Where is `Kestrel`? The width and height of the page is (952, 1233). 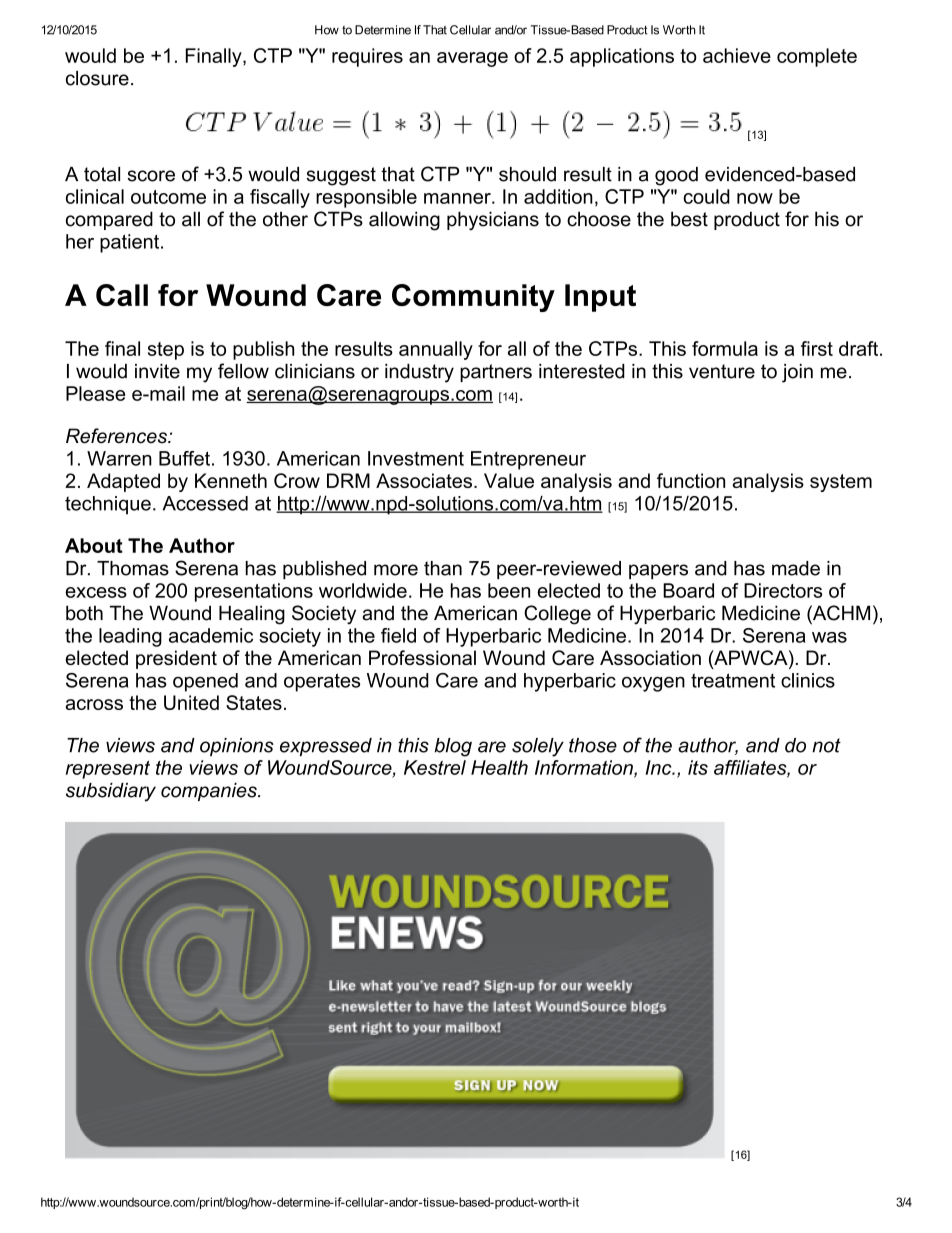 Kestrel is located at coordinates (435, 767).
